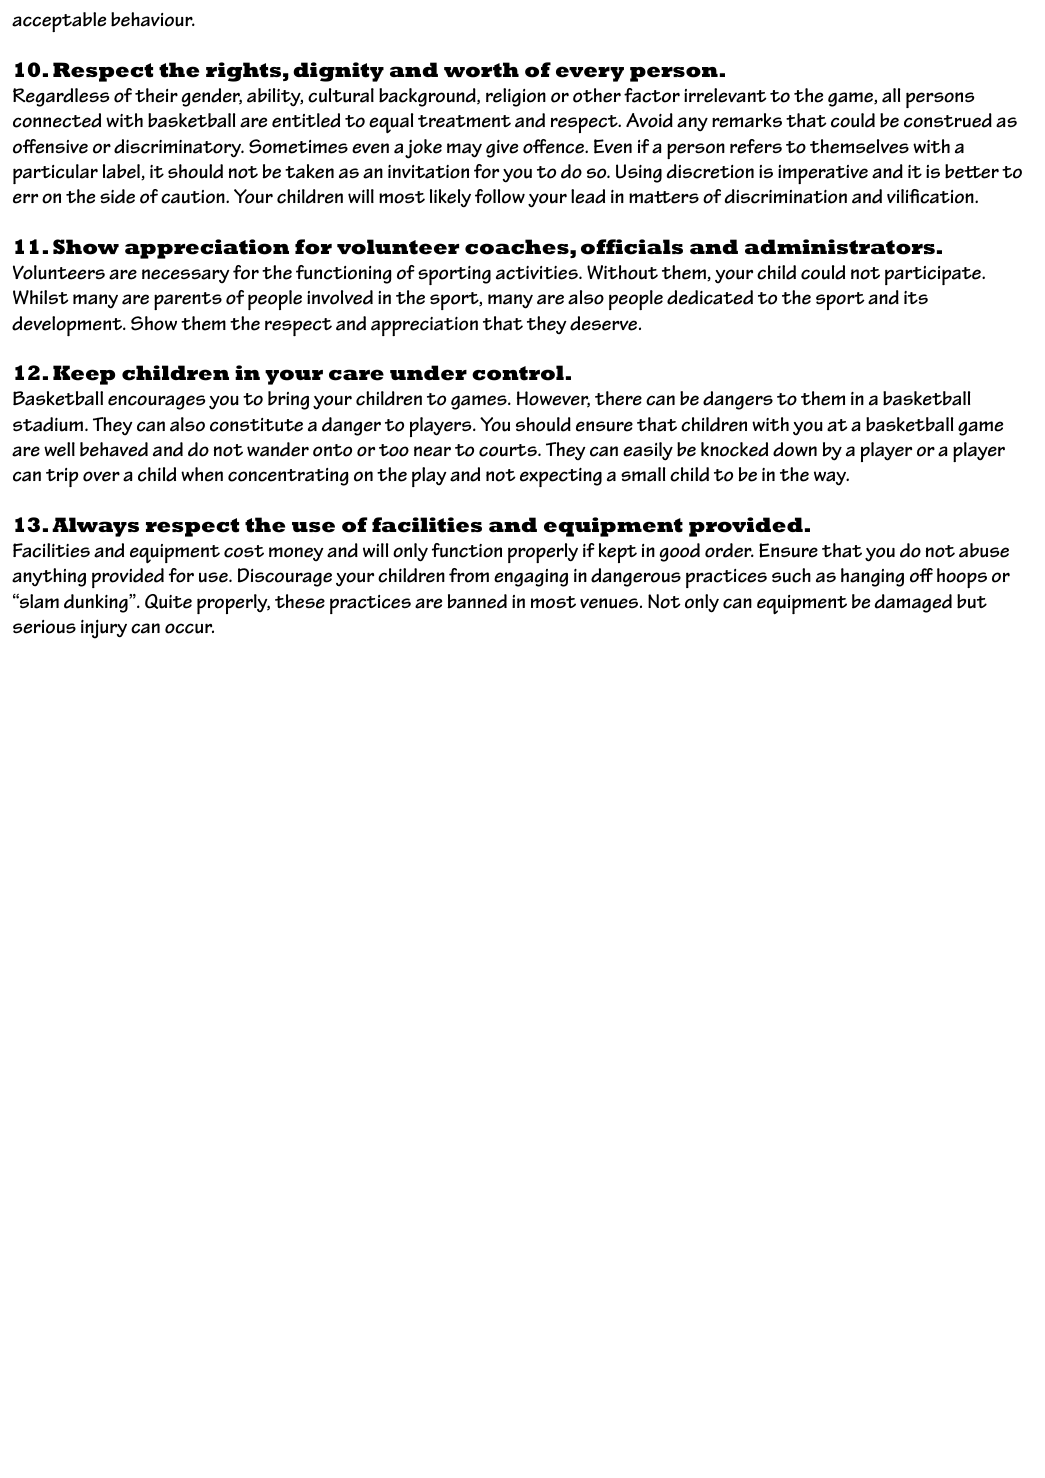  I want to click on damaged, so click(913, 603).
